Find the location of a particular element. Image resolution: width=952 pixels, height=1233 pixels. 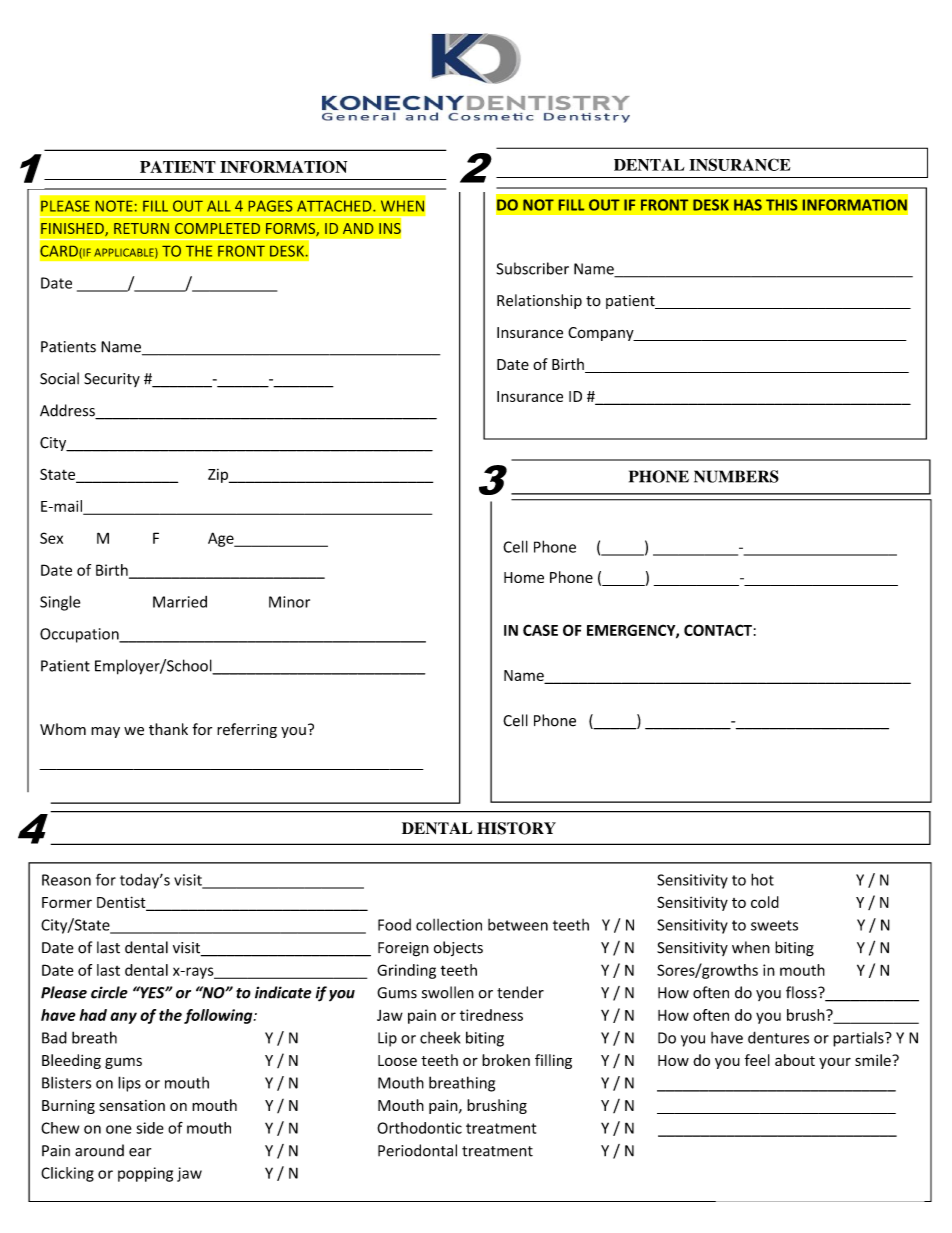

THIS is located at coordinates (781, 205).
